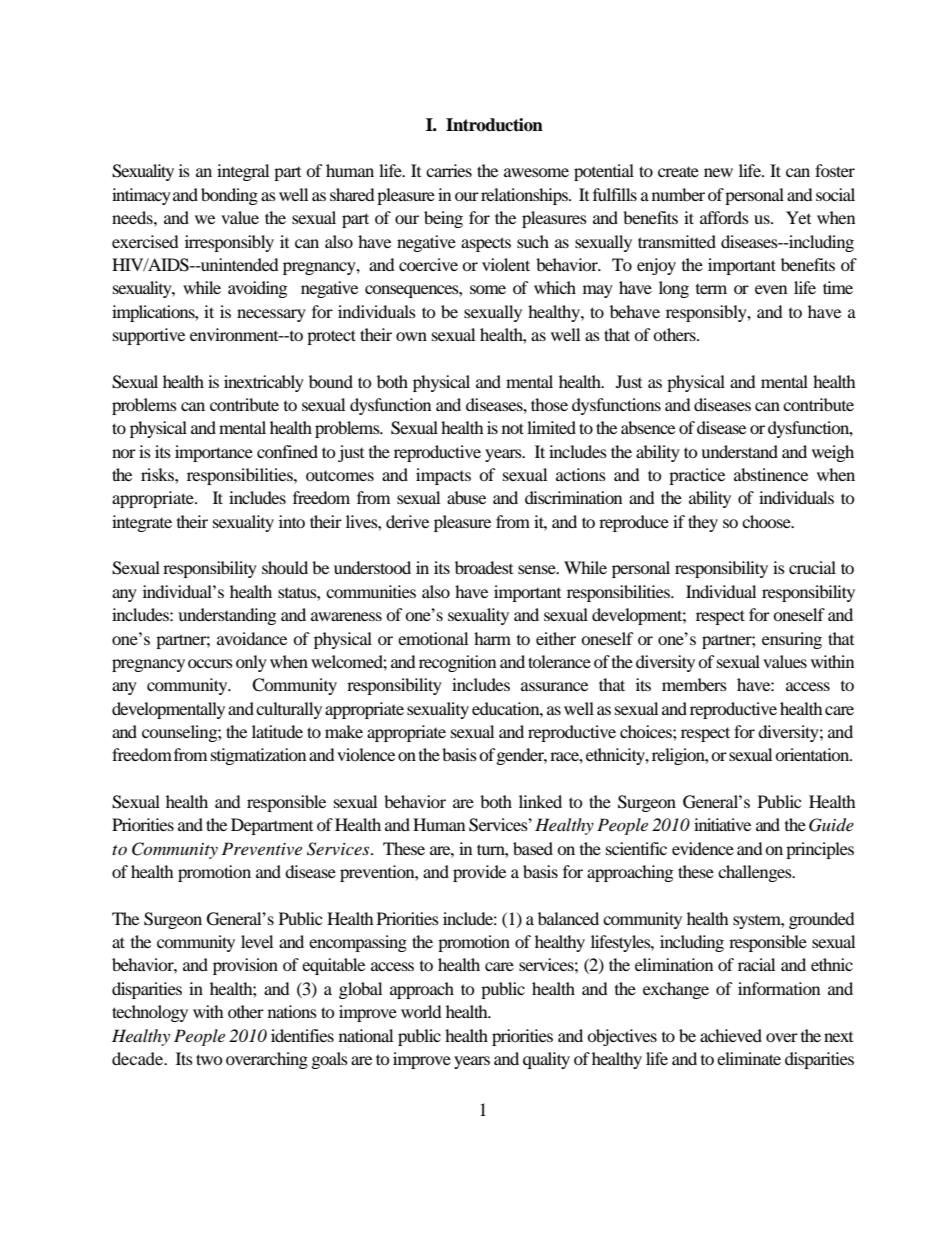 This image has width=952, height=1233. I want to click on new, so click(718, 172).
